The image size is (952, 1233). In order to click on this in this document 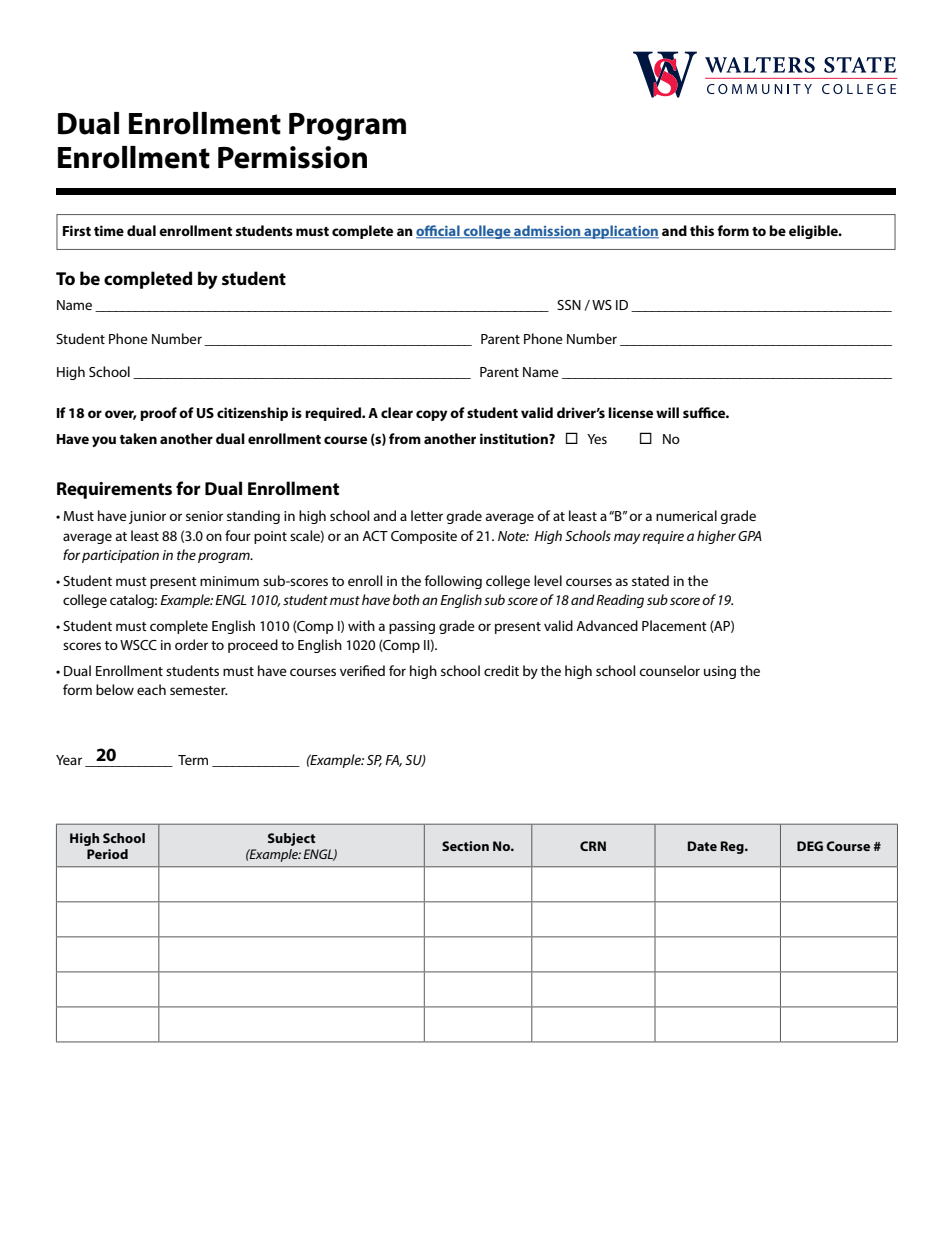, I will do `click(702, 230)`.
